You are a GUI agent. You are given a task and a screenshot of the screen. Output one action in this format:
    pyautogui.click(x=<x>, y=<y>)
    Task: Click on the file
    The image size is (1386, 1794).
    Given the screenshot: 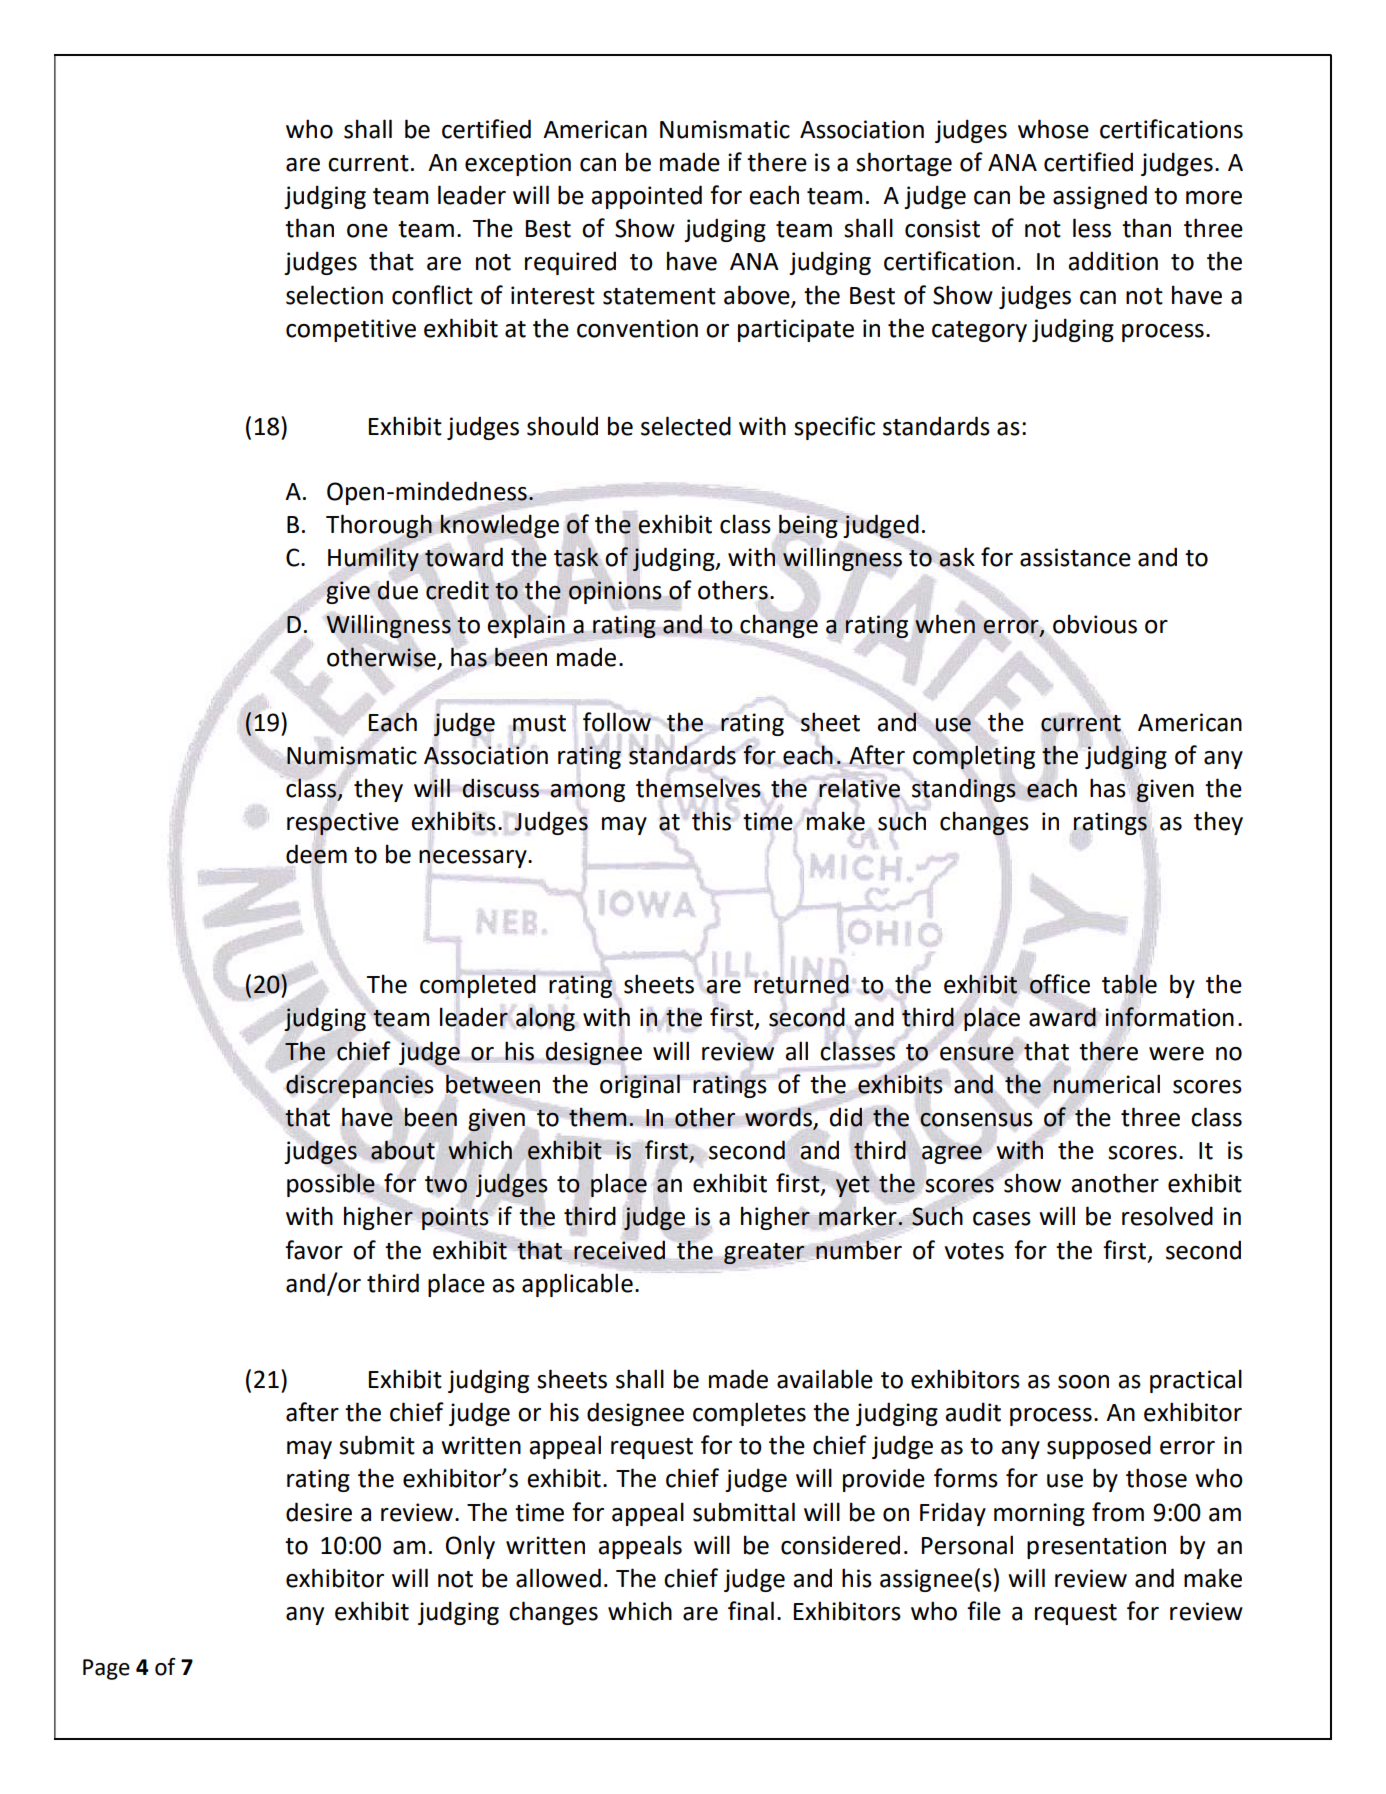 What is the action you would take?
    pyautogui.click(x=984, y=1611)
